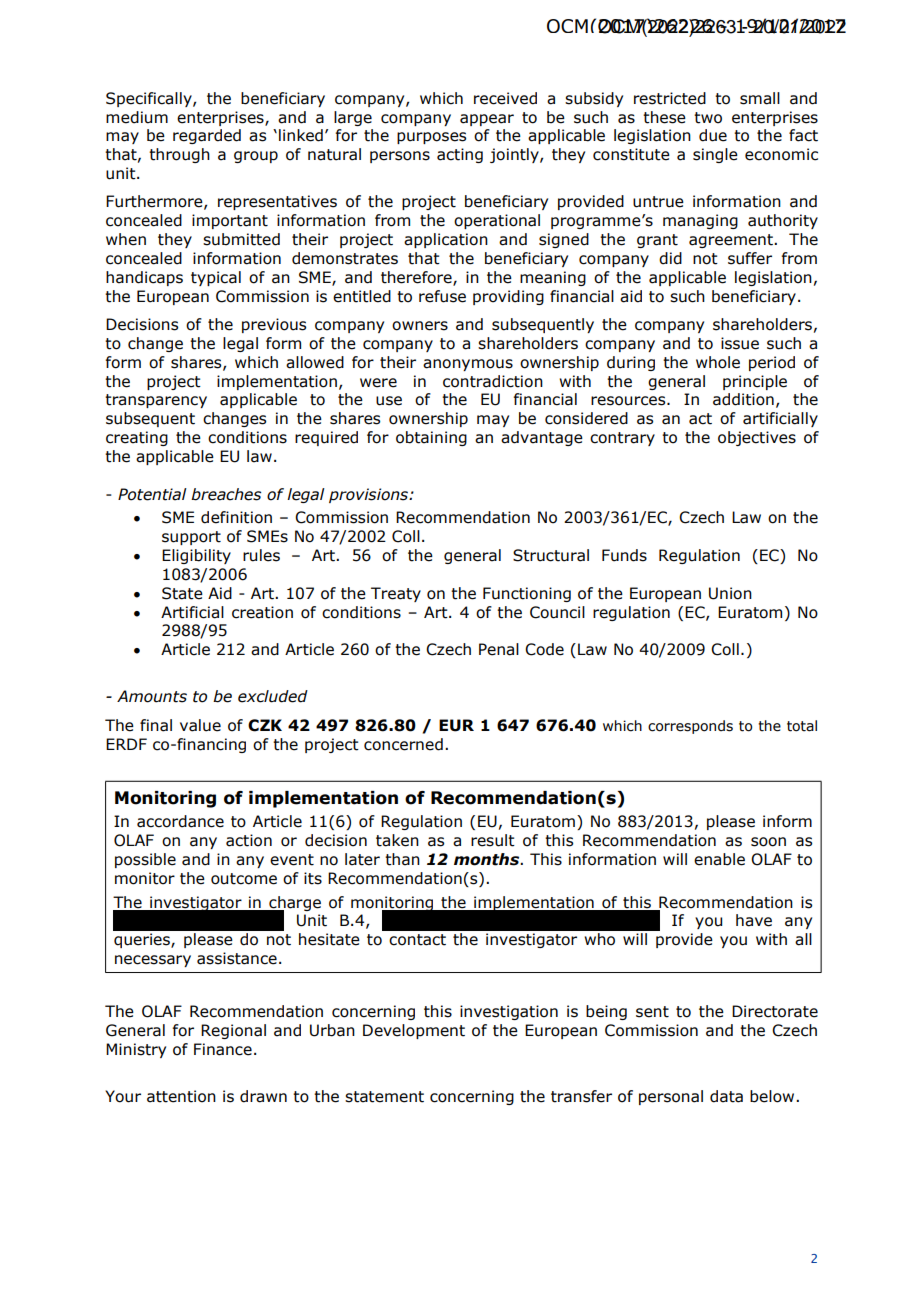 This document has height=1308, width=924. What do you see at coordinates (493, 840) in the document?
I see `result` at bounding box center [493, 840].
